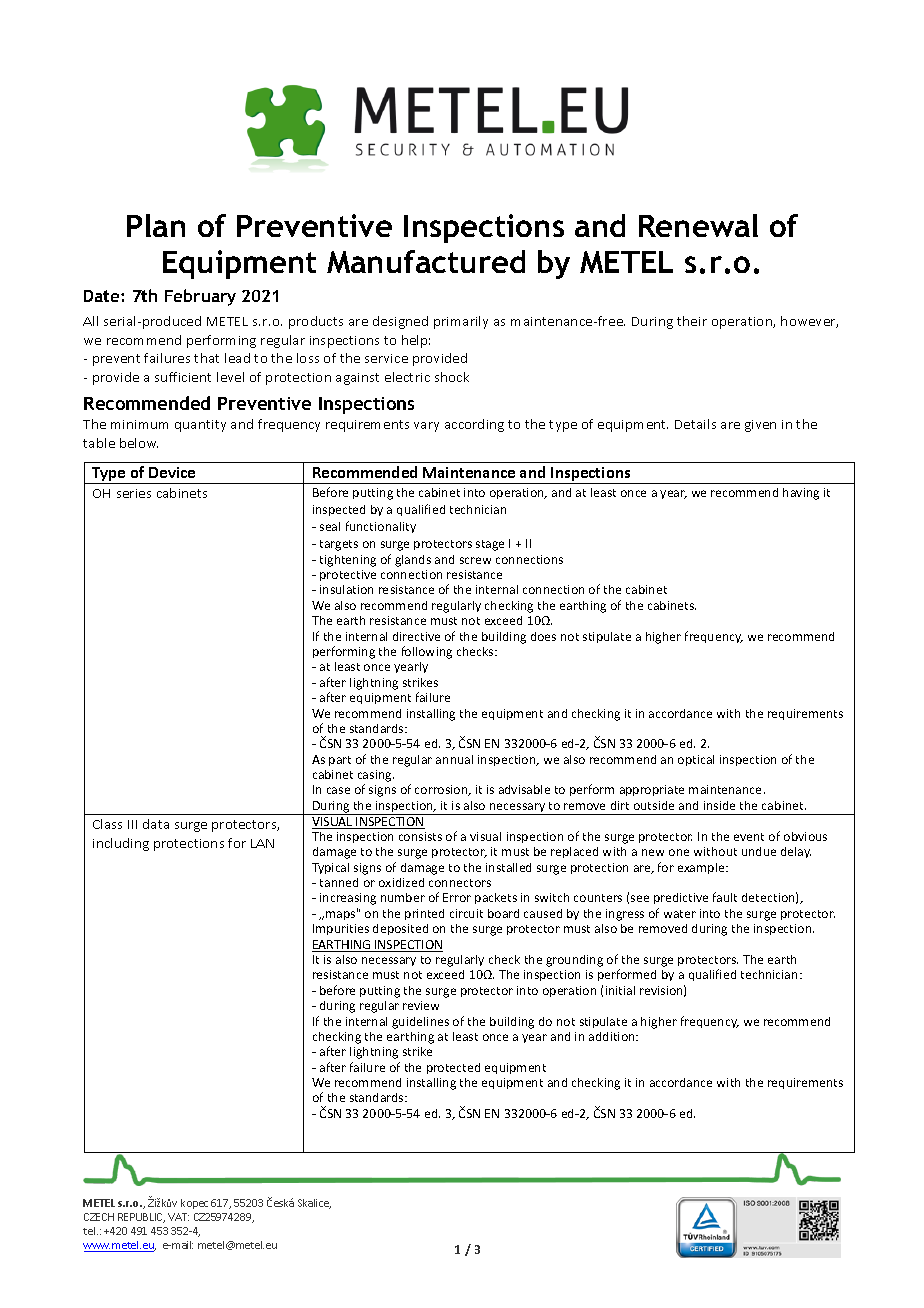  Describe the element at coordinates (719, 805) in the document. I see `inside` at that location.
